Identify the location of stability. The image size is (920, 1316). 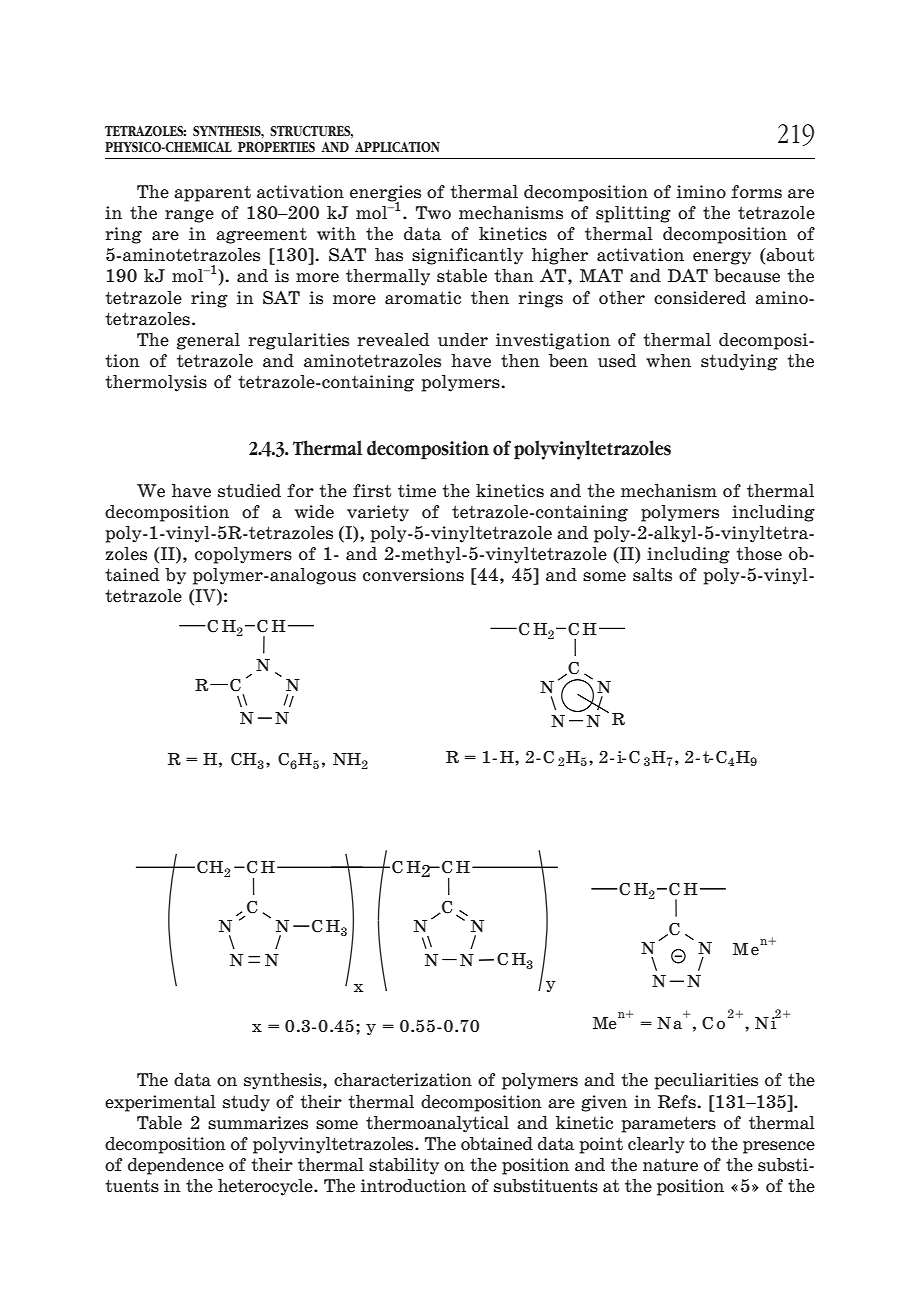
(404, 1166).
